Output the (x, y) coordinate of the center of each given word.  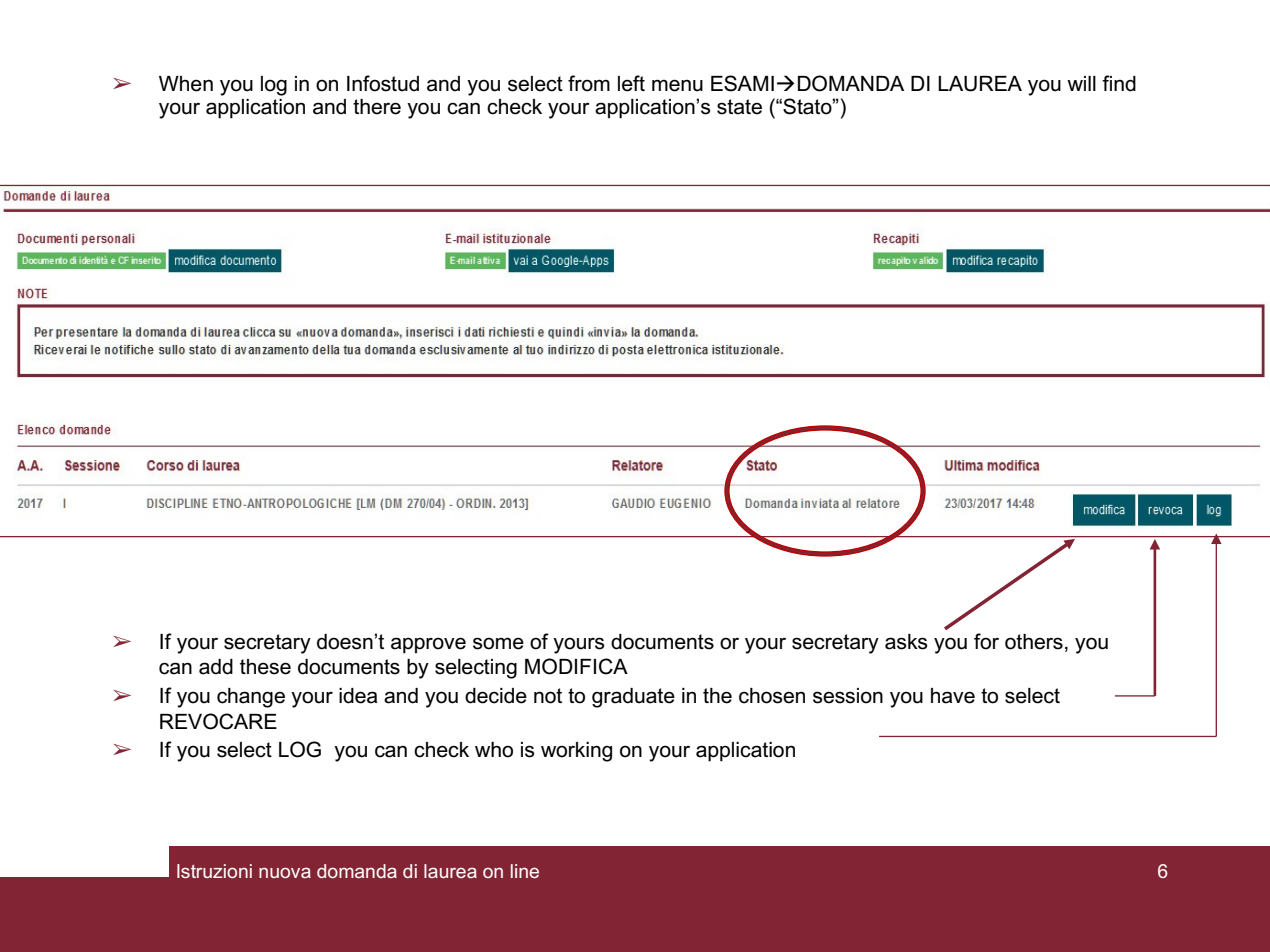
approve (428, 645)
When (186, 84)
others (1034, 642)
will (1081, 83)
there (377, 107)
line (525, 871)
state (739, 107)
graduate (633, 698)
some (498, 643)
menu (677, 85)
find (1119, 83)
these (265, 667)
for (986, 641)
